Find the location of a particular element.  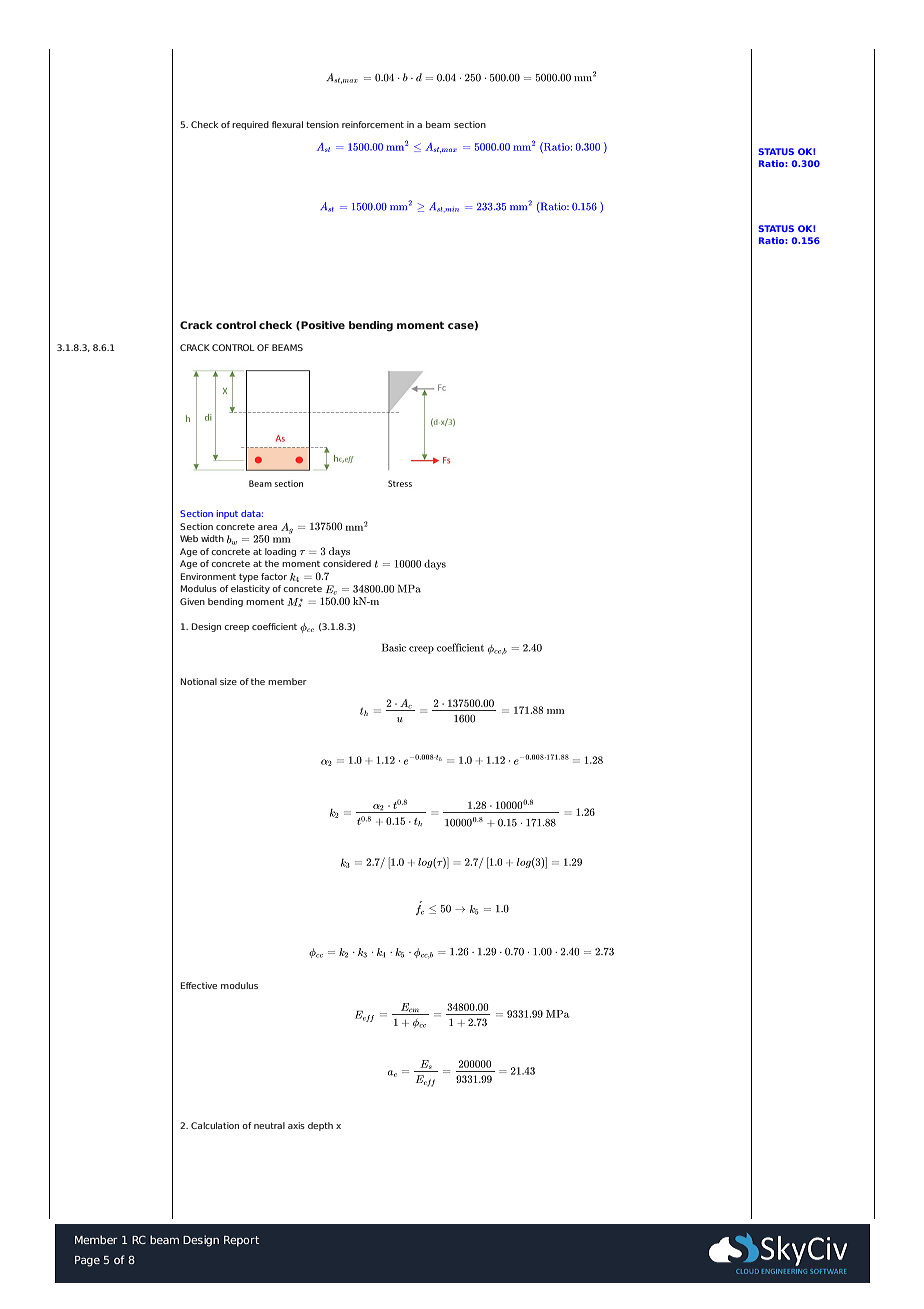

axis is located at coordinates (296, 1125).
